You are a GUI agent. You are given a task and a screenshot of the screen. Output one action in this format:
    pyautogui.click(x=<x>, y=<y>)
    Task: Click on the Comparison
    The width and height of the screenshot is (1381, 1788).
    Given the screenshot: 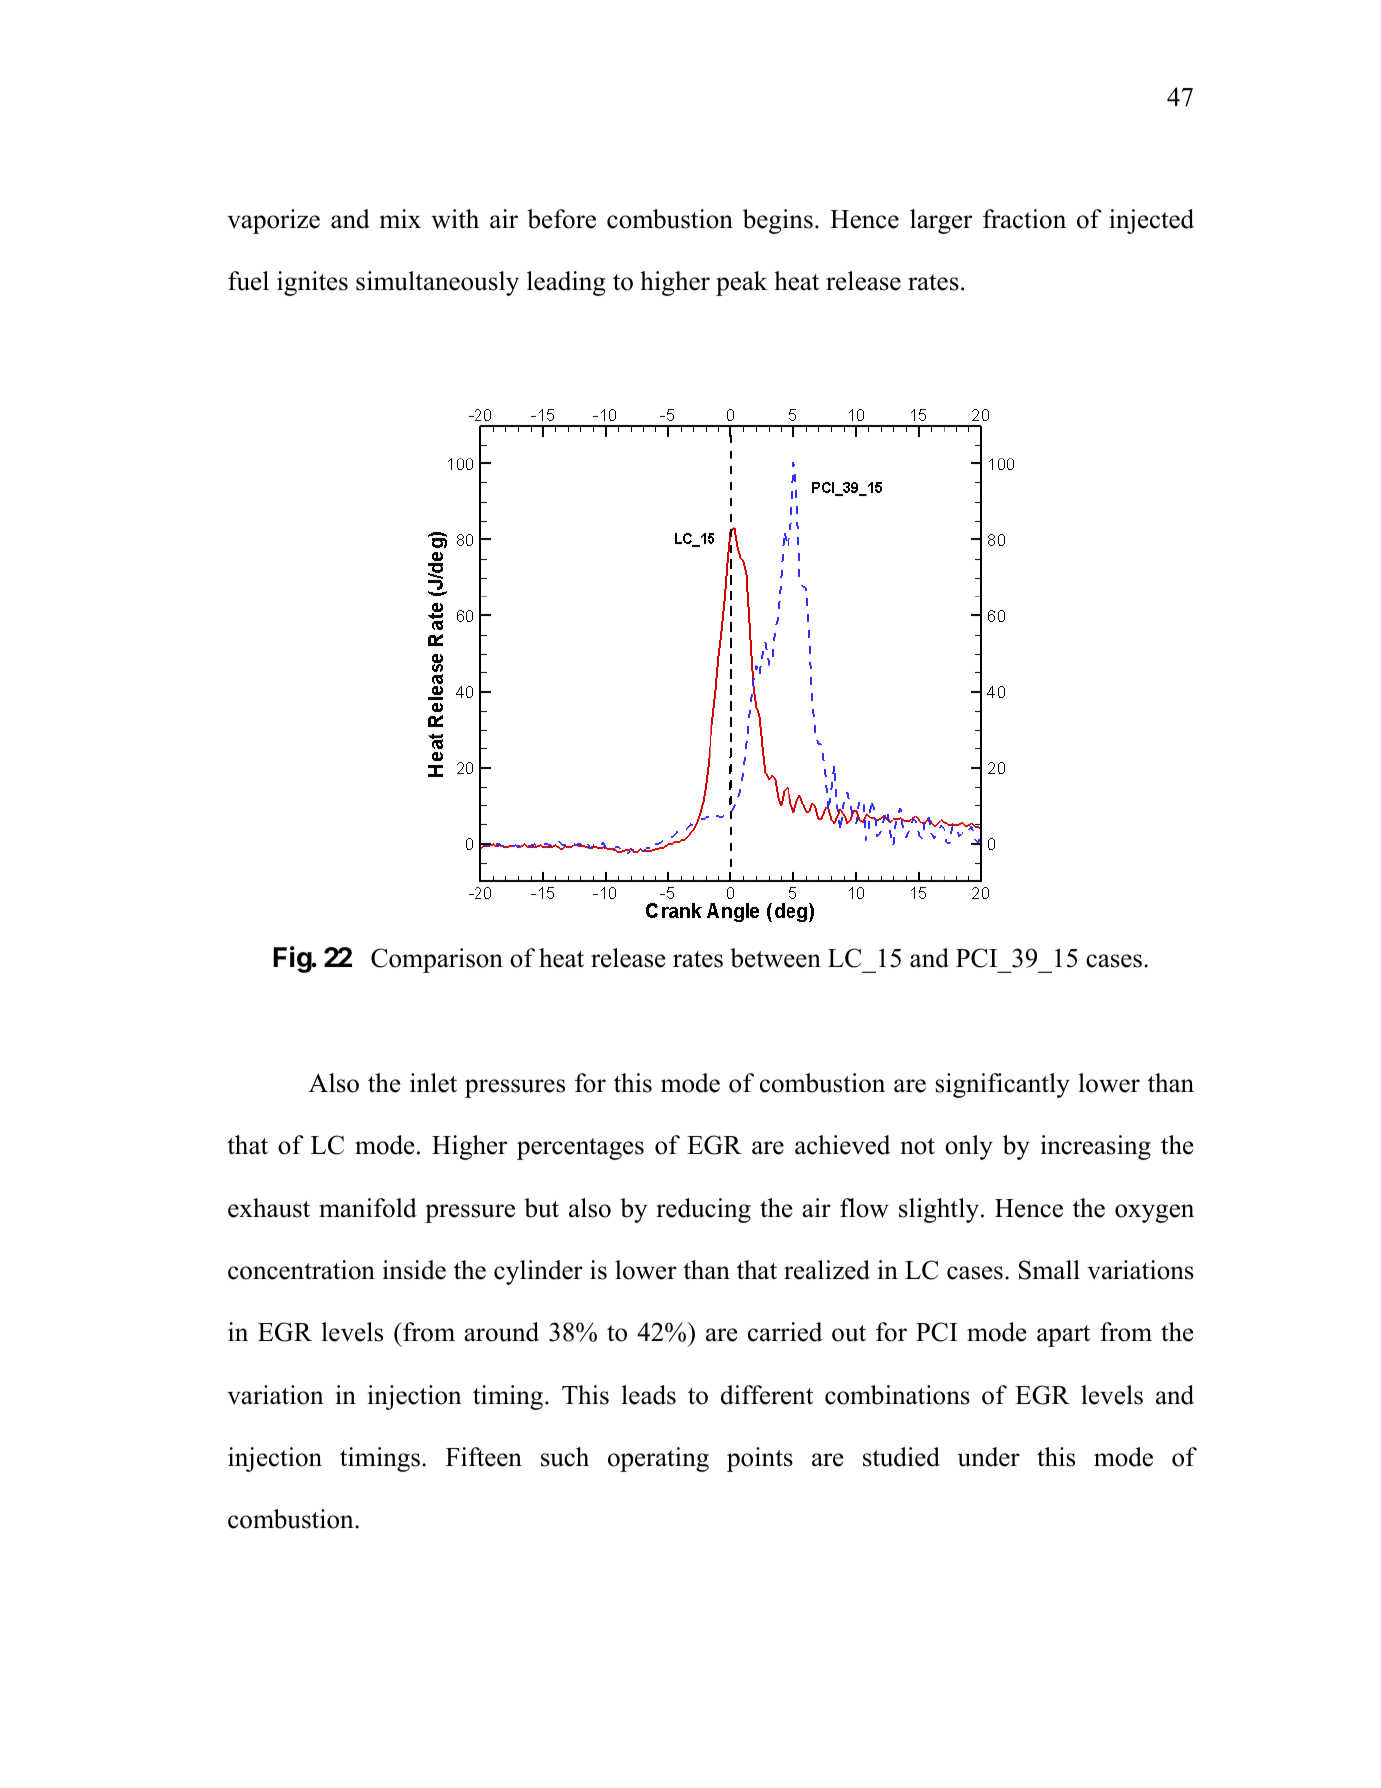 What is the action you would take?
    pyautogui.click(x=437, y=960)
